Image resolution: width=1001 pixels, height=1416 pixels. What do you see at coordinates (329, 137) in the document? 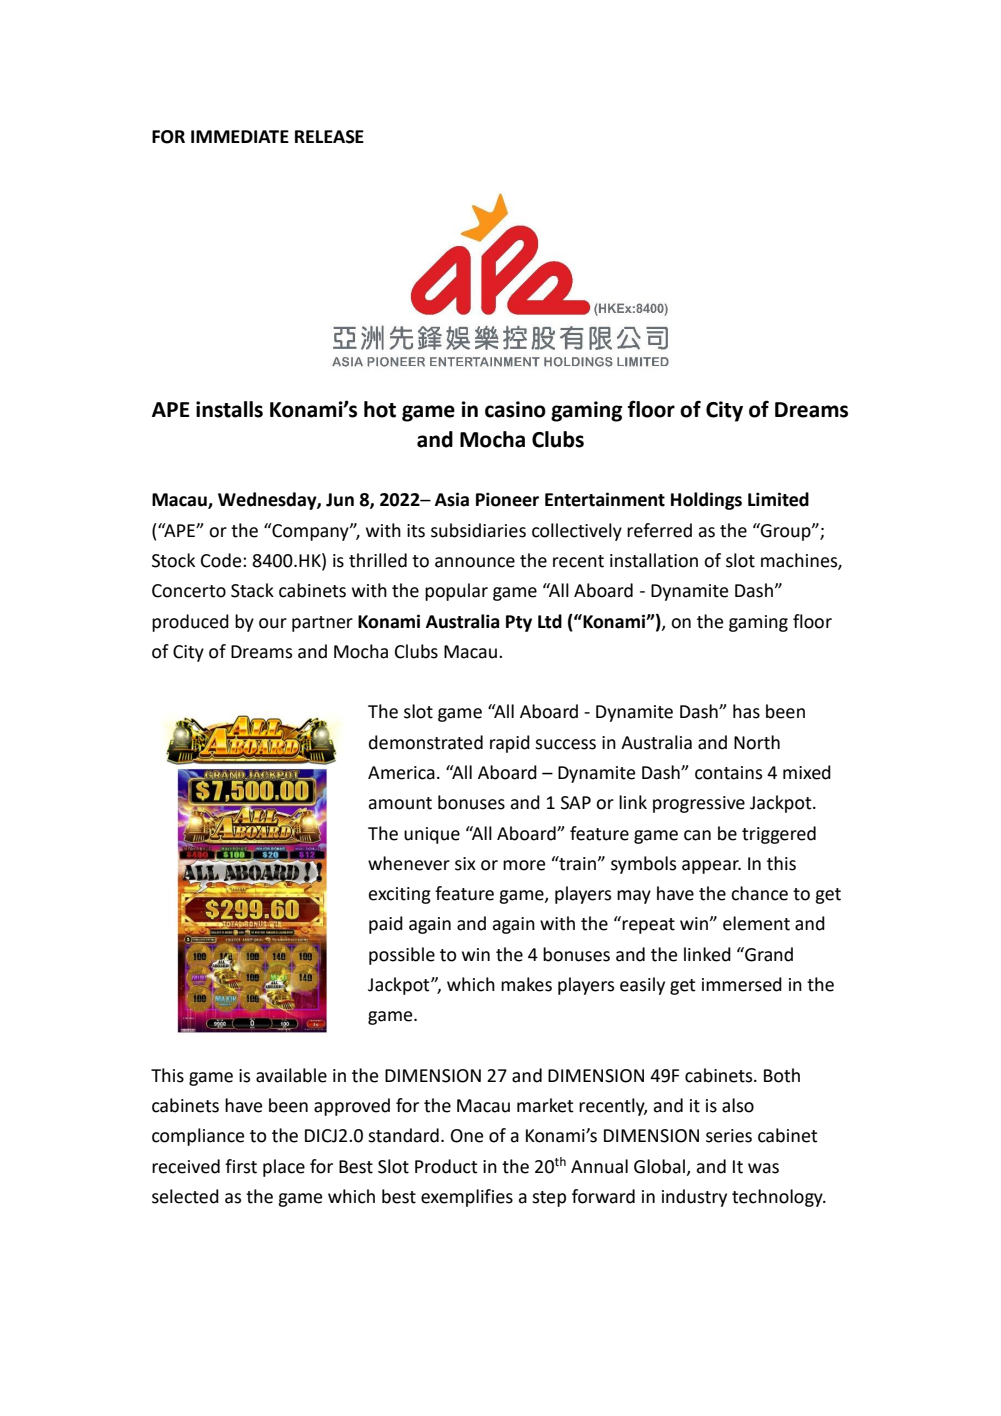
I see `RELEASE` at bounding box center [329, 137].
